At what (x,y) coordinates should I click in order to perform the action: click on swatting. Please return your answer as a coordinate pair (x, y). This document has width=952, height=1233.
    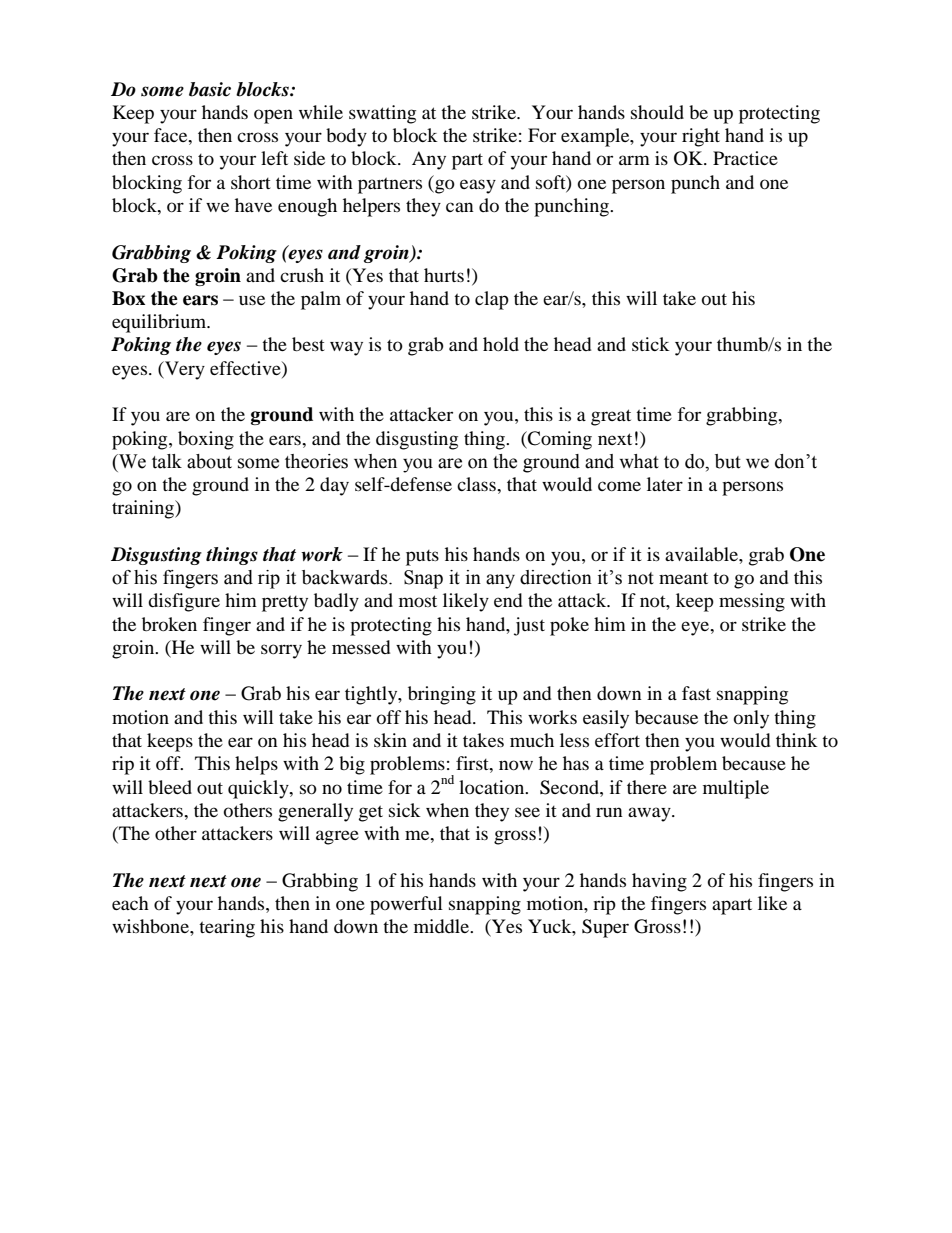
    Looking at the image, I should click on (382, 114).
